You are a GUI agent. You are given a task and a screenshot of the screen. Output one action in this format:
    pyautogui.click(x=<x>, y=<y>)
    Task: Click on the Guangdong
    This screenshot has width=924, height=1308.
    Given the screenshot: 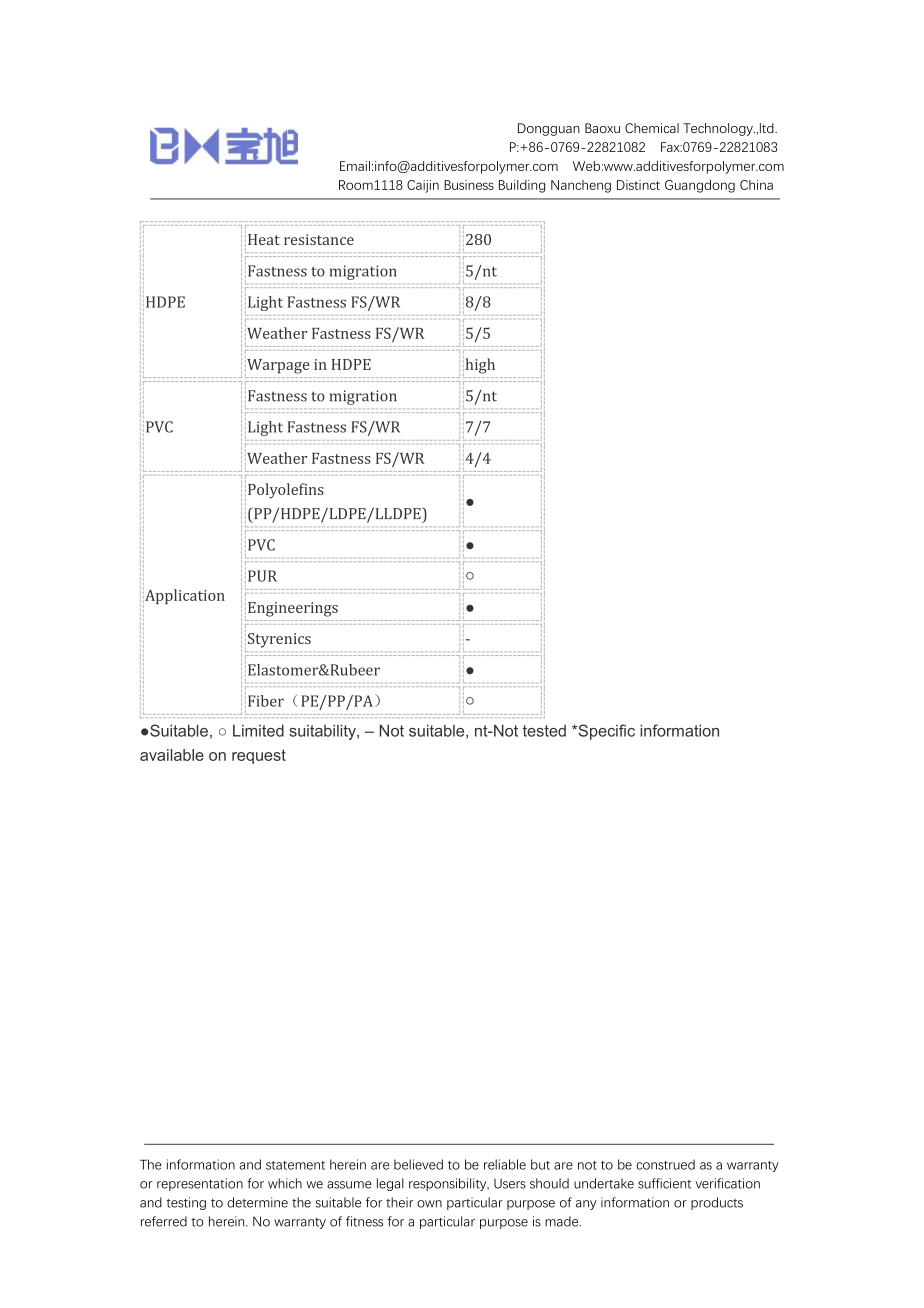 What is the action you would take?
    pyautogui.click(x=700, y=186)
